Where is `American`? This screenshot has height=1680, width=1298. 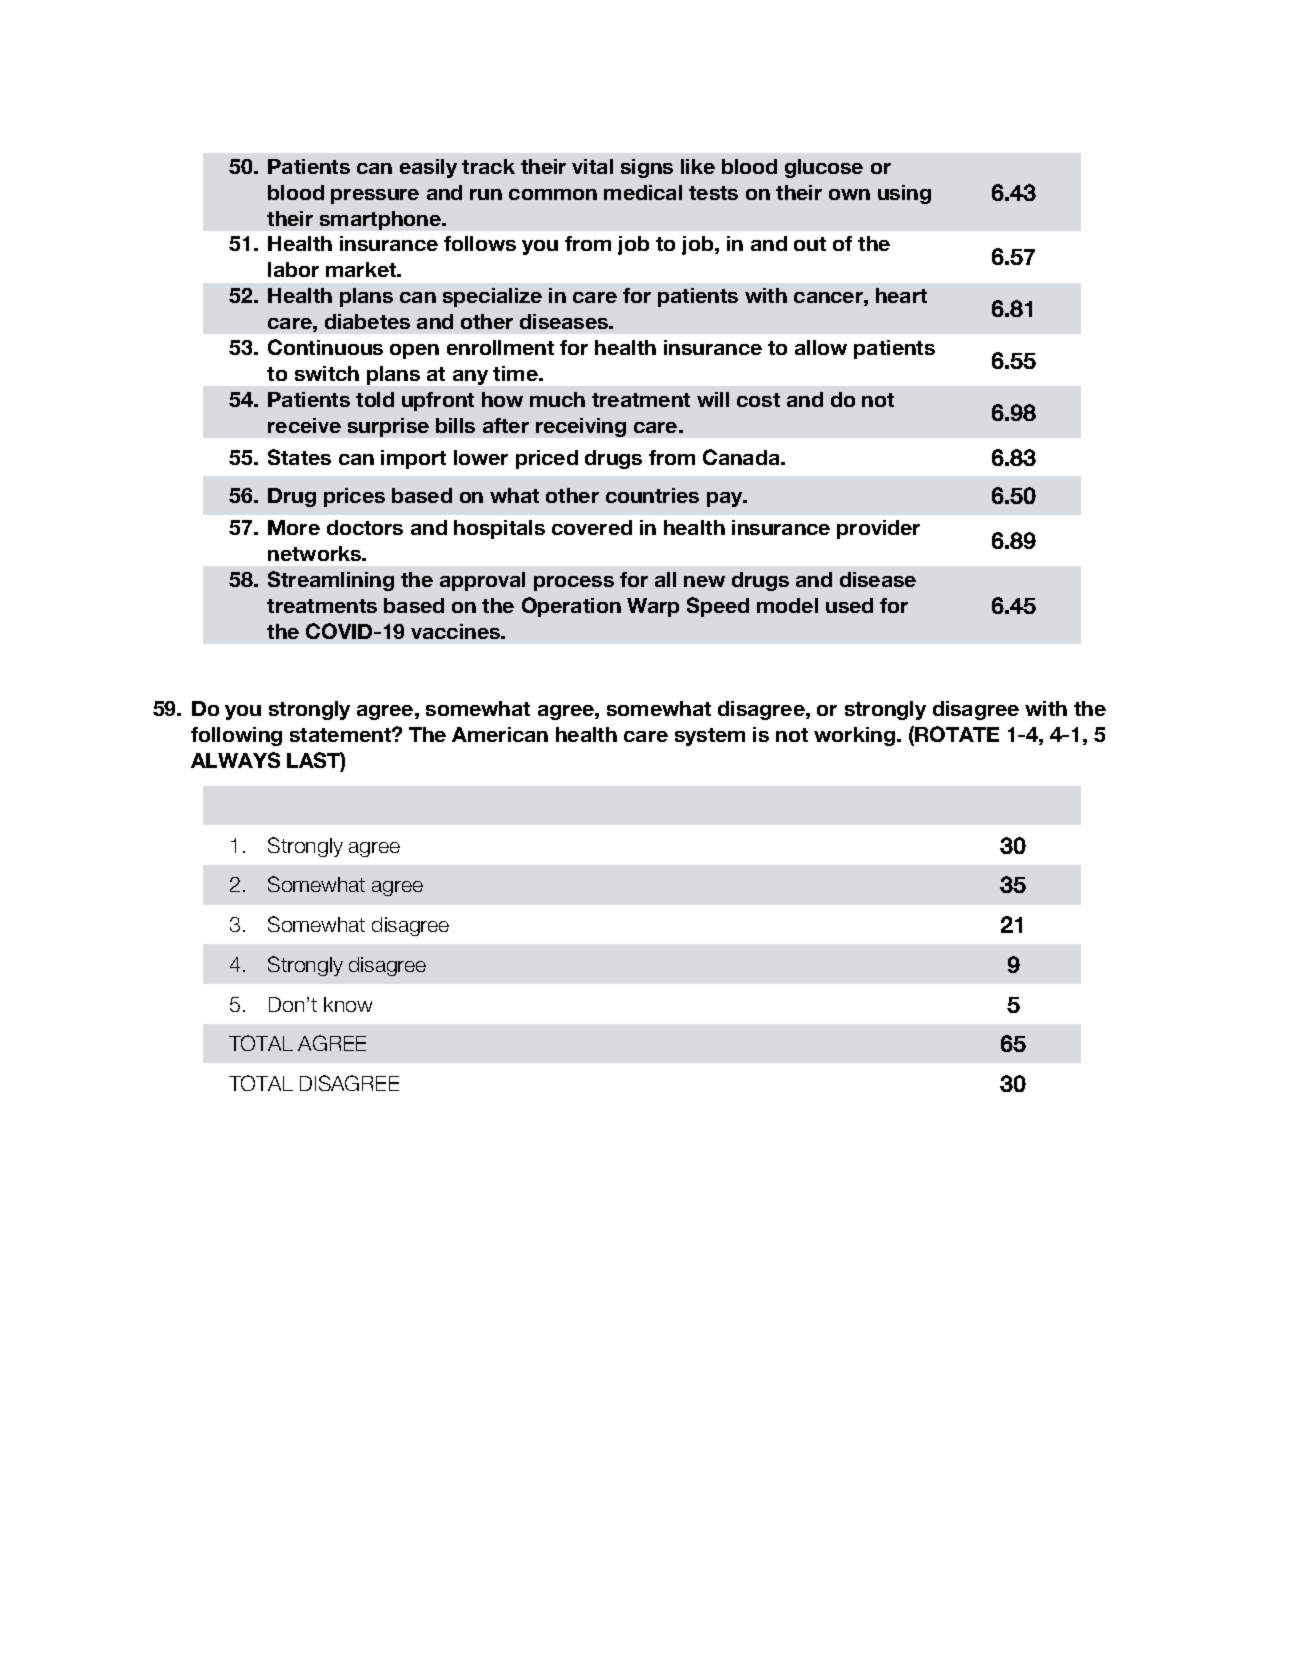
American is located at coordinates (500, 734).
